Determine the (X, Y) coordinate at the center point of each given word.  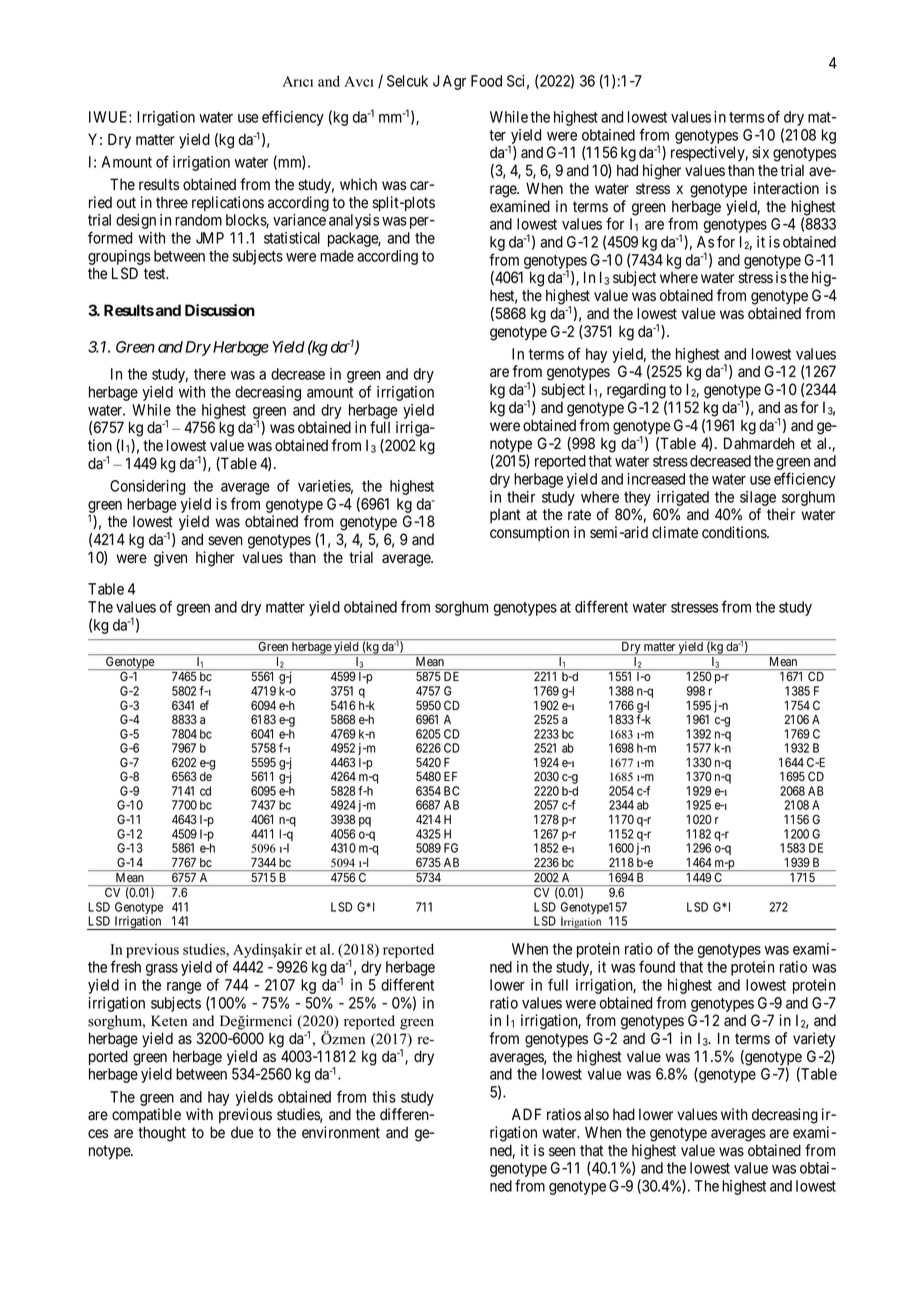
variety (814, 1040)
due (242, 1132)
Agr (454, 82)
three (172, 202)
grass (162, 970)
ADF (526, 1114)
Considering (147, 487)
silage (758, 498)
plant (505, 515)
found (657, 966)
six (760, 152)
